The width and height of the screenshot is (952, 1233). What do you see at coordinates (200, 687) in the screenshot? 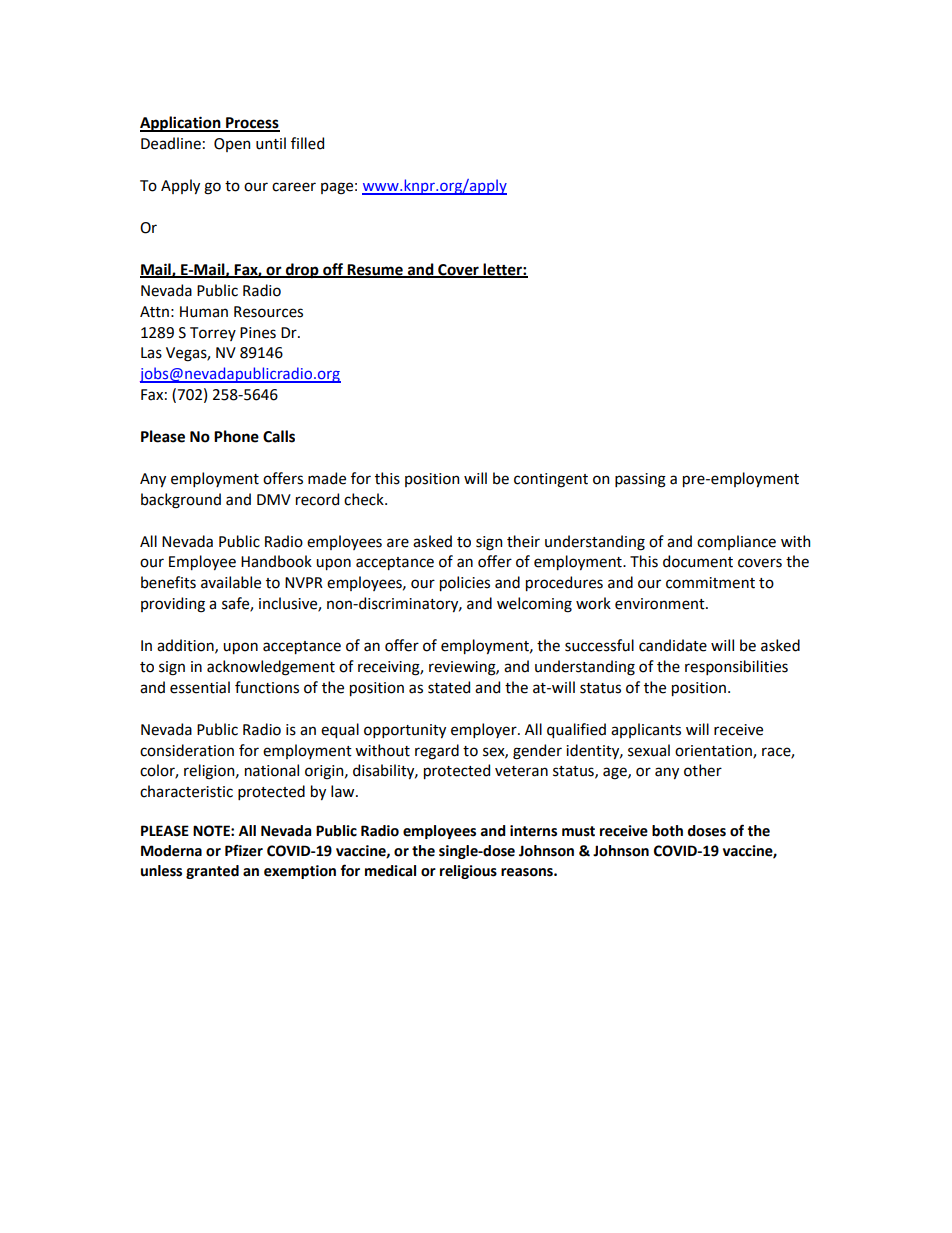
I see `essential` at bounding box center [200, 687].
